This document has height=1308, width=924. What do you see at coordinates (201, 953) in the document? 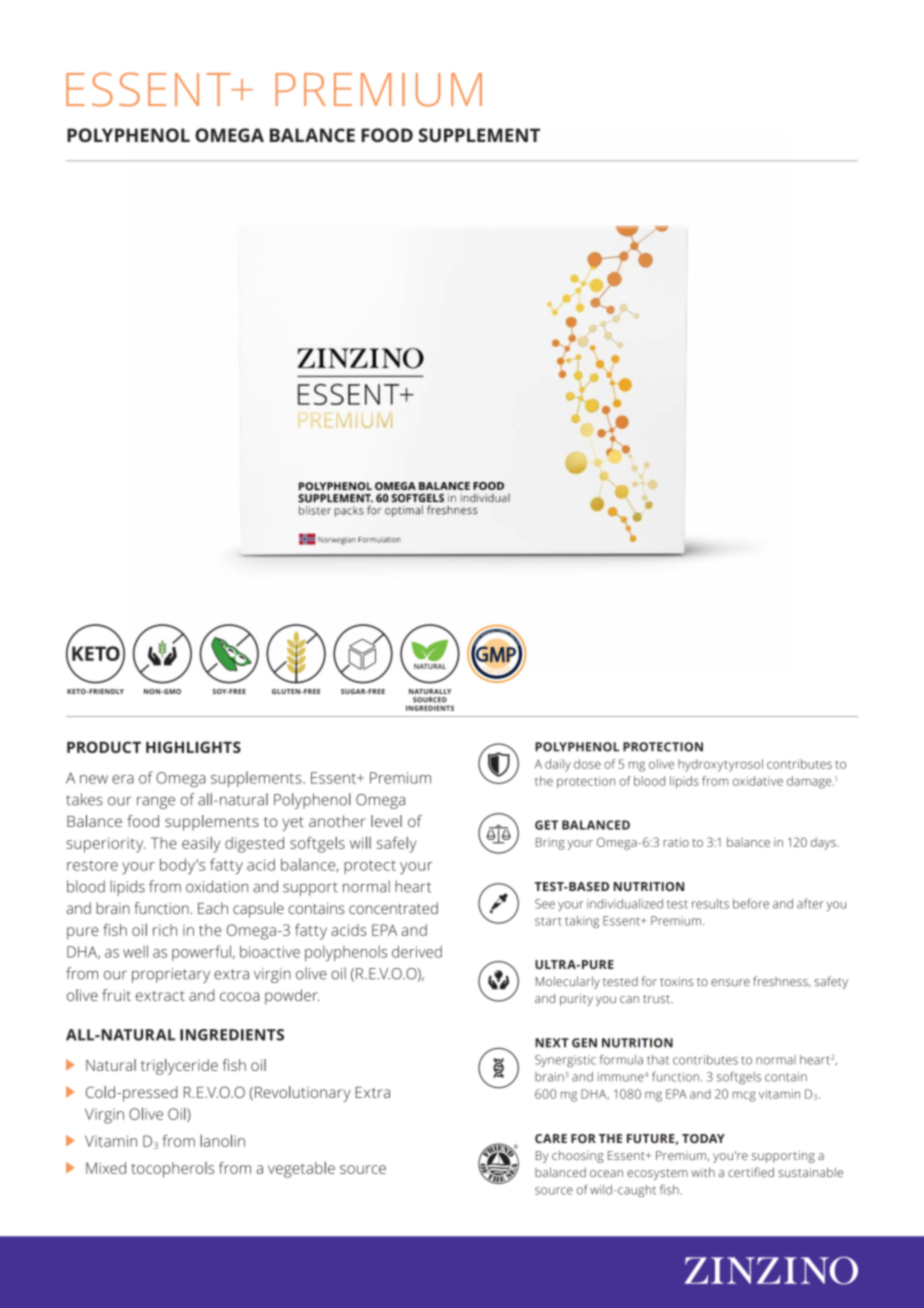
I see `powerful` at bounding box center [201, 953].
